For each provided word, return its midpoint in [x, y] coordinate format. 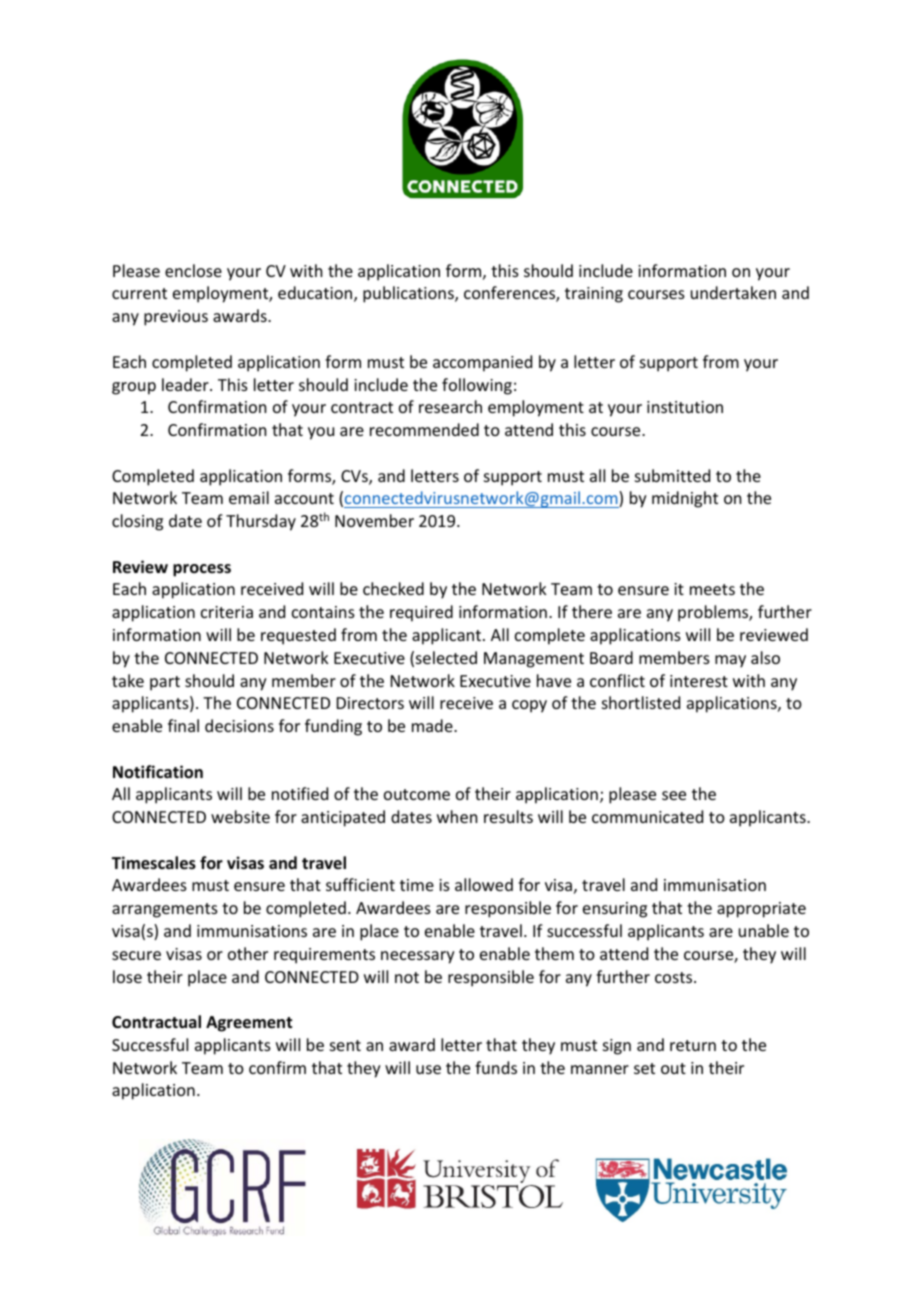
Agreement [249, 1024]
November [374, 520]
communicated [647, 816]
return [693, 1045]
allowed [484, 884]
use [428, 1069]
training [594, 295]
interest [699, 681]
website [240, 816]
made [433, 725]
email [249, 497]
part [165, 683]
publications [409, 294]
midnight [685, 499]
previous [176, 318]
